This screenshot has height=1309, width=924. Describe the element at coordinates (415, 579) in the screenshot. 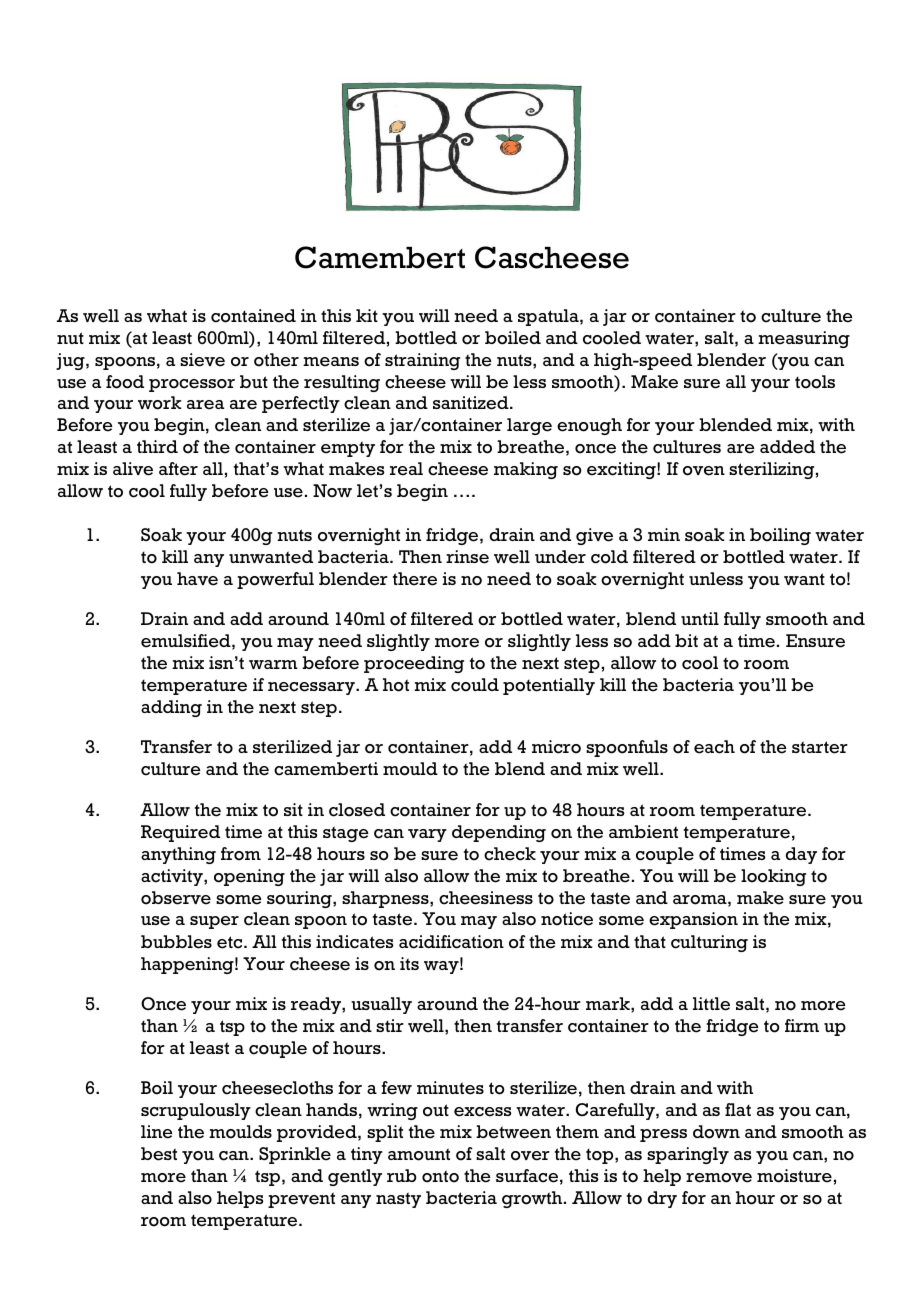

I see `there` at that location.
